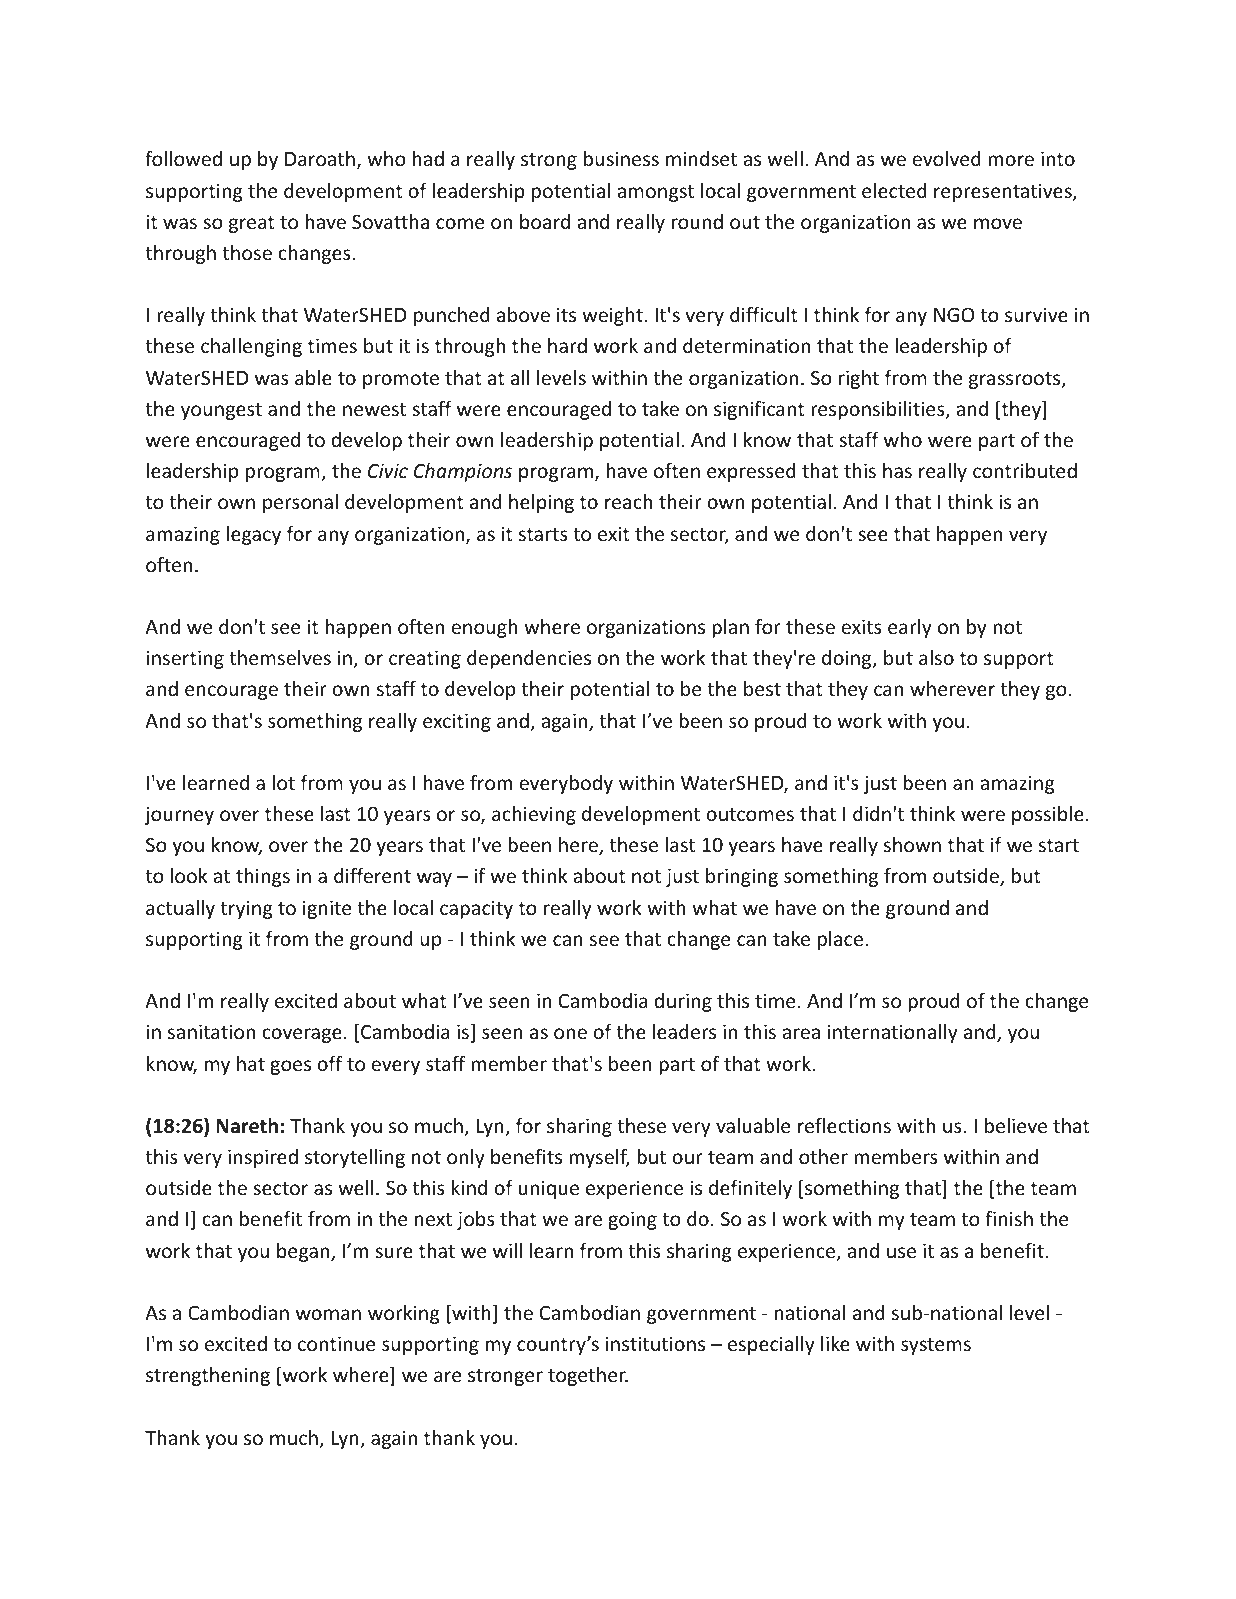  I want to click on possible, so click(1048, 815).
